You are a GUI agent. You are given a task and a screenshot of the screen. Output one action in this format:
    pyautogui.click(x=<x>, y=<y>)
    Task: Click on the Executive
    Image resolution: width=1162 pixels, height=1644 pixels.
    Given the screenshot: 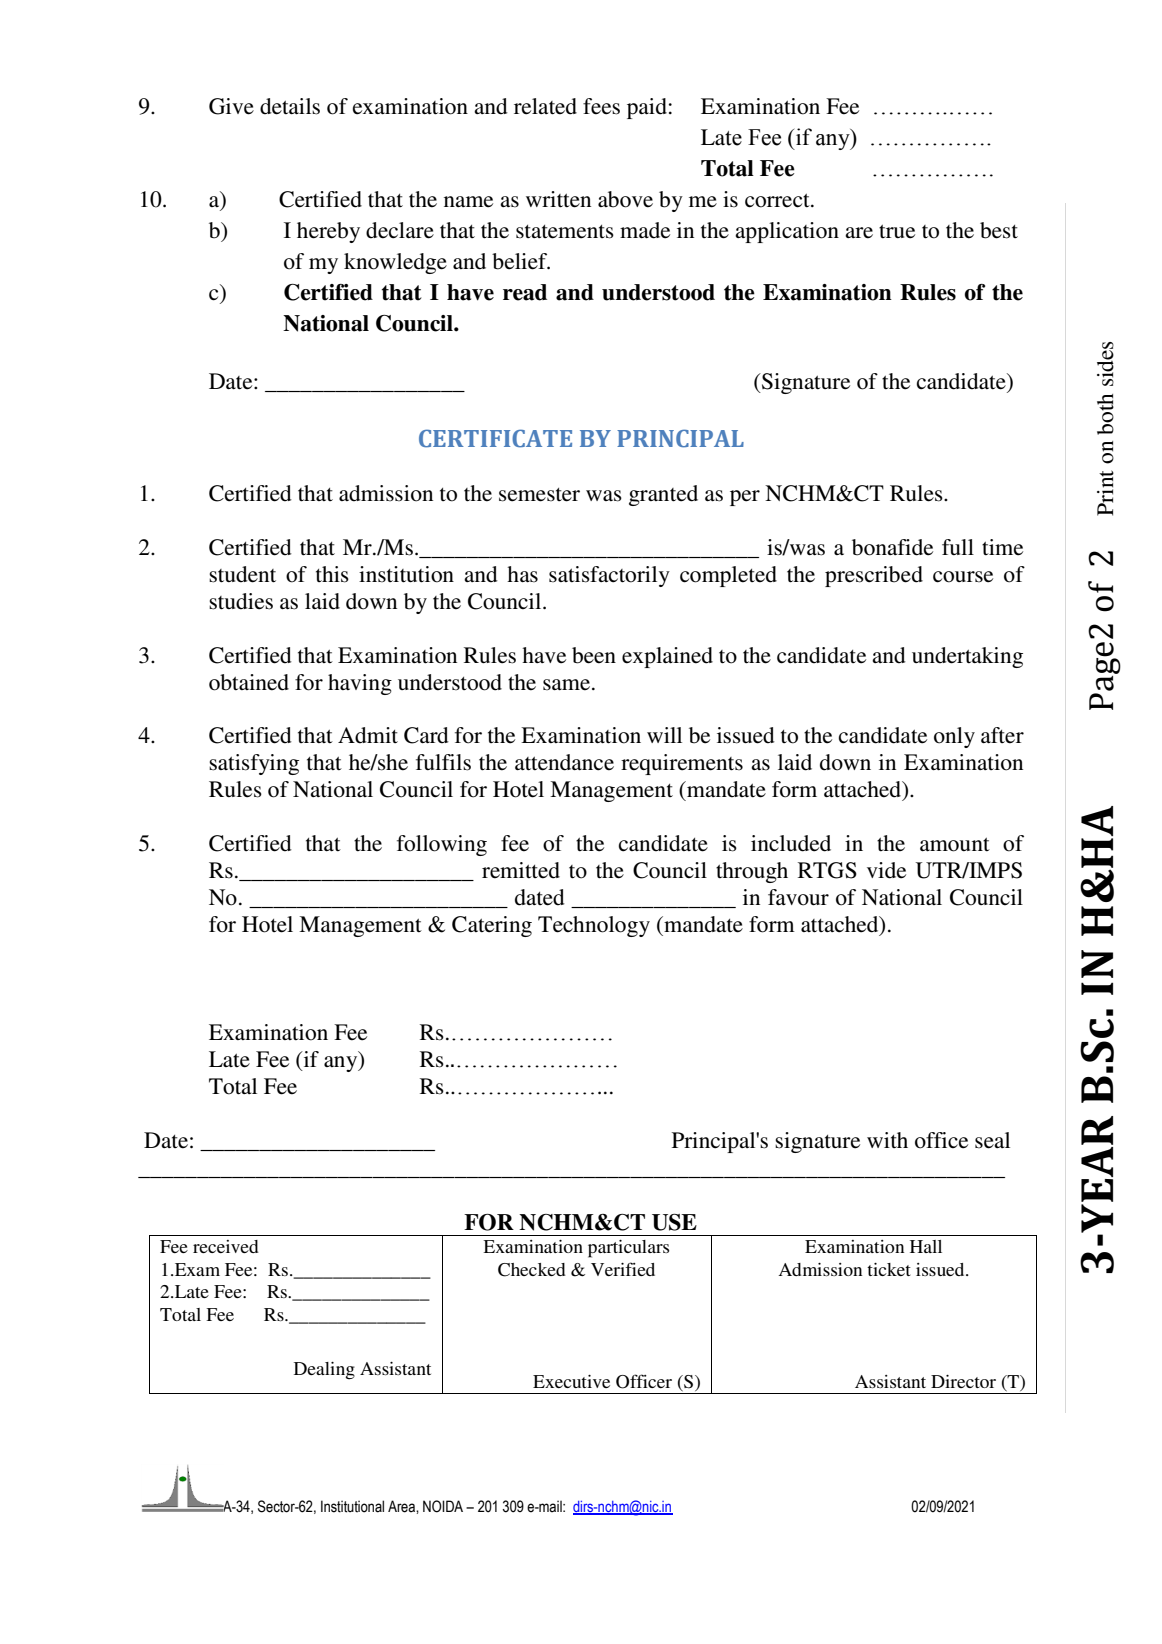 What is the action you would take?
    pyautogui.click(x=571, y=1381)
